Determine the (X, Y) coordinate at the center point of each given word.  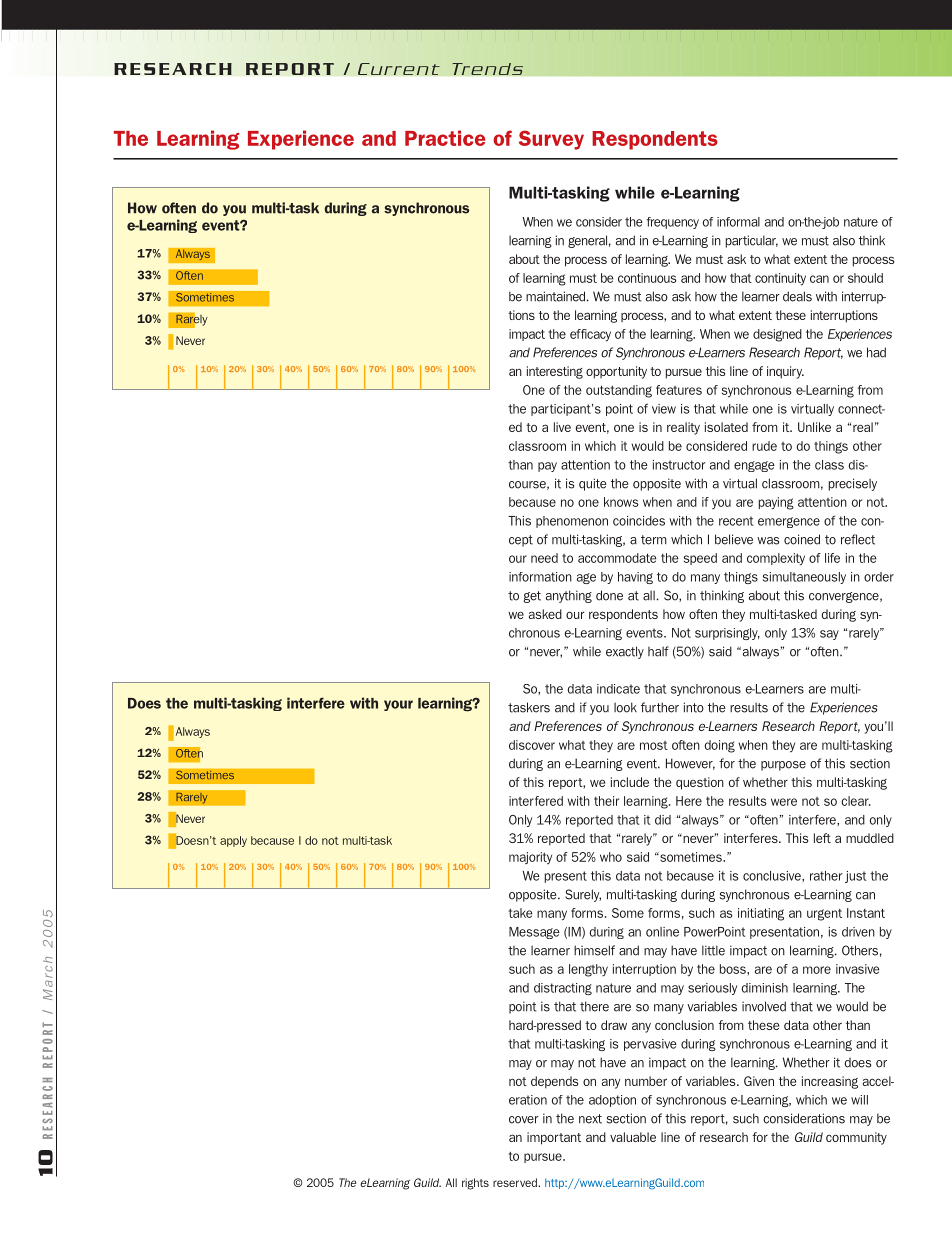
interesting (555, 372)
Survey (551, 140)
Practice (445, 138)
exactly (625, 652)
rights (475, 1184)
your (398, 705)
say (829, 635)
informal (738, 222)
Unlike (814, 427)
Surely (583, 895)
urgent (824, 915)
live (562, 427)
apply (233, 841)
